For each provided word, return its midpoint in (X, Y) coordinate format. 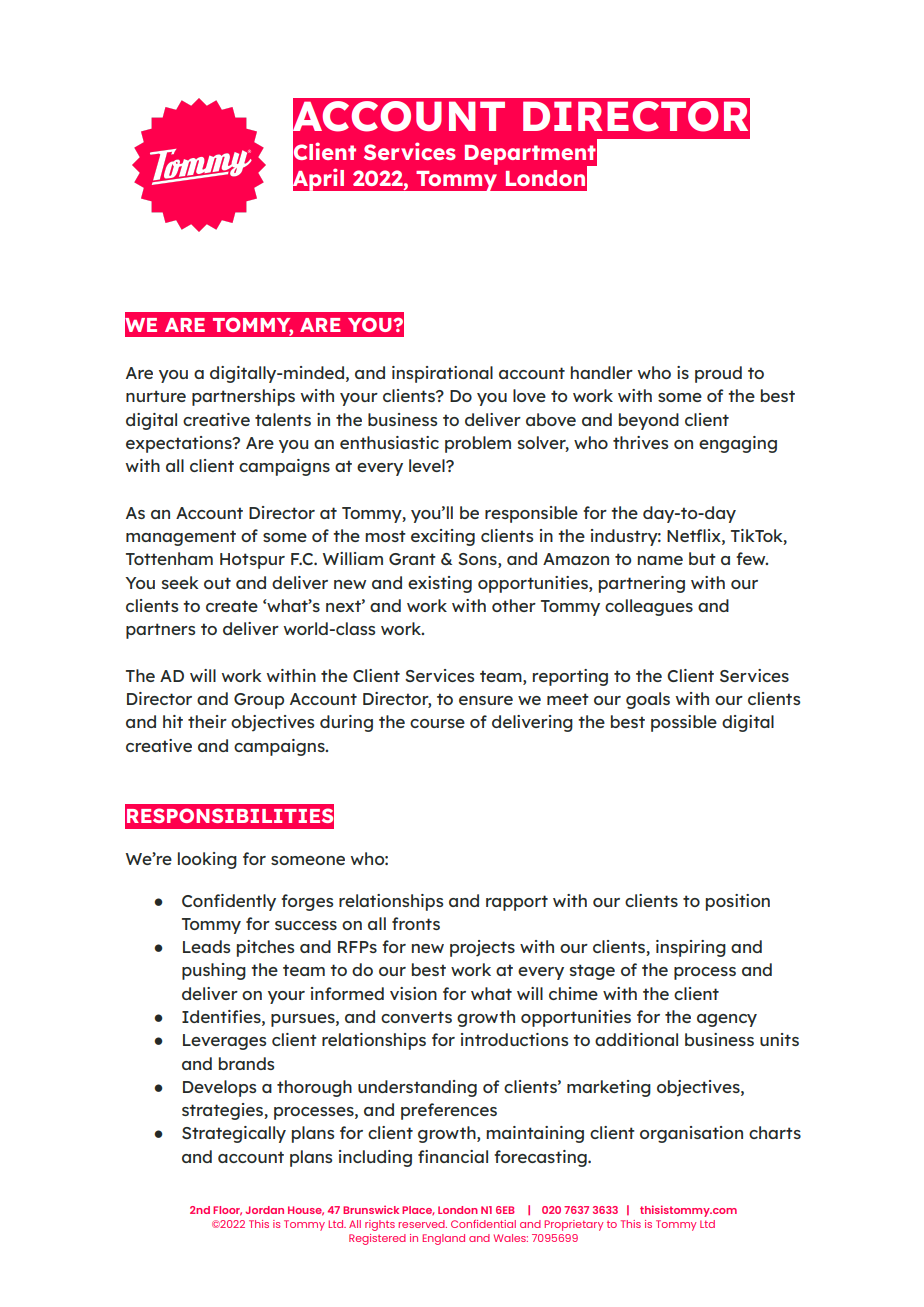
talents (283, 419)
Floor (227, 1211)
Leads (206, 946)
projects (482, 948)
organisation (691, 1134)
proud (718, 374)
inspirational (442, 374)
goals (648, 700)
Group (259, 701)
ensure (486, 700)
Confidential (483, 1224)
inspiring (691, 948)
